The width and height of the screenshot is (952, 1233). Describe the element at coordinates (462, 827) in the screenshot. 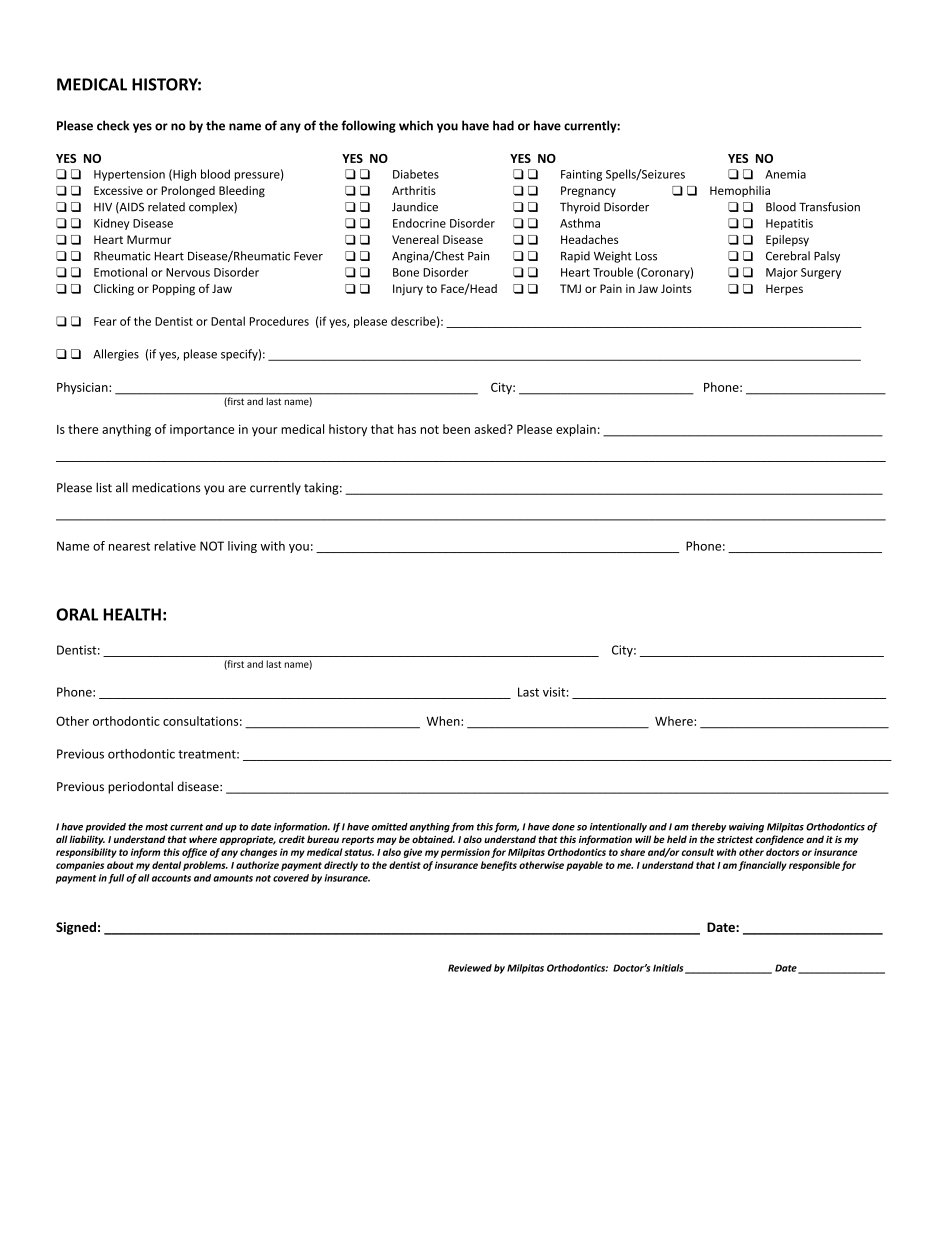

I see `from` at that location.
